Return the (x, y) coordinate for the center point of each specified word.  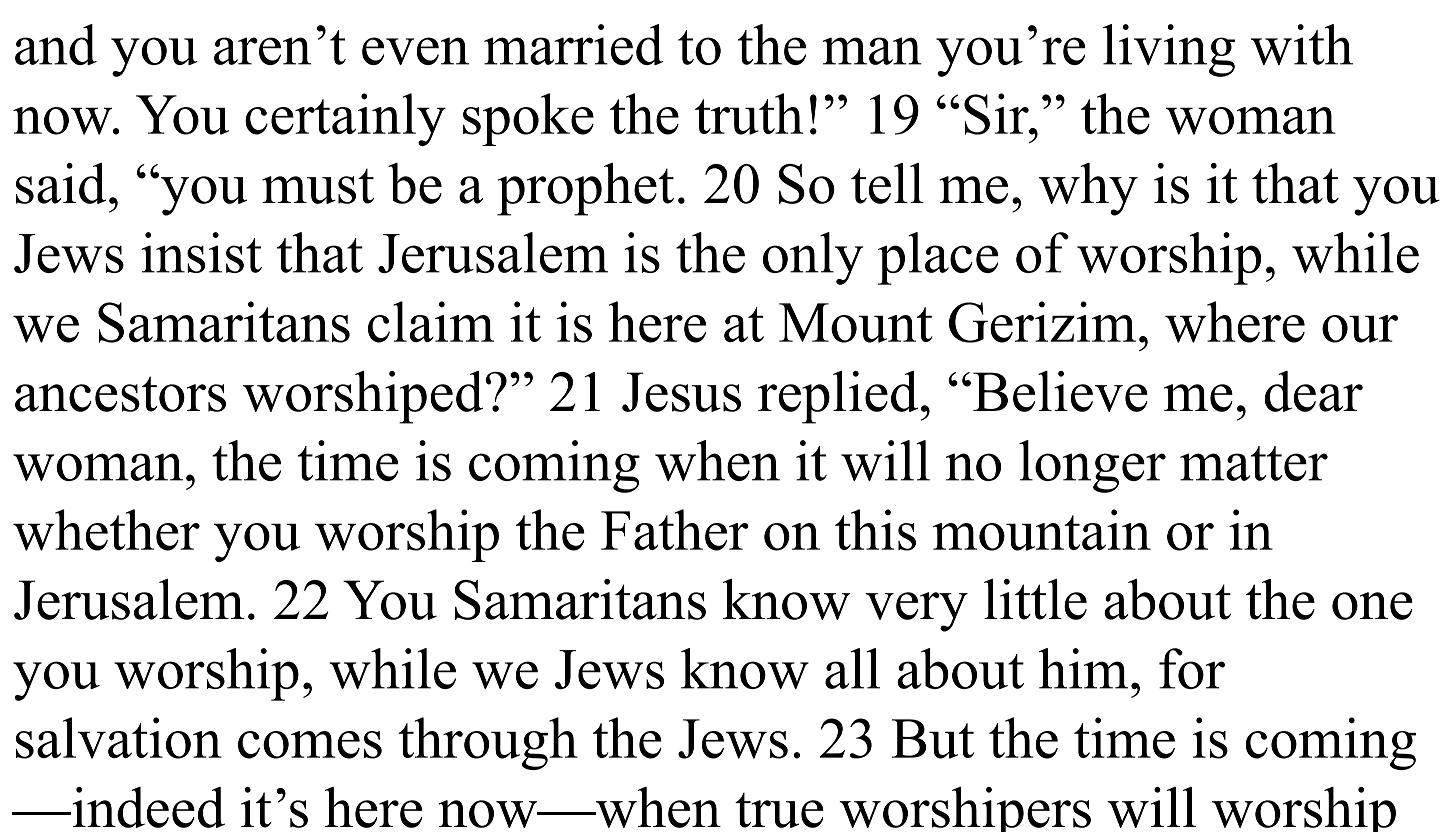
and (56, 44)
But (933, 739)
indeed (147, 807)
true (779, 810)
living (1169, 50)
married (574, 44)
